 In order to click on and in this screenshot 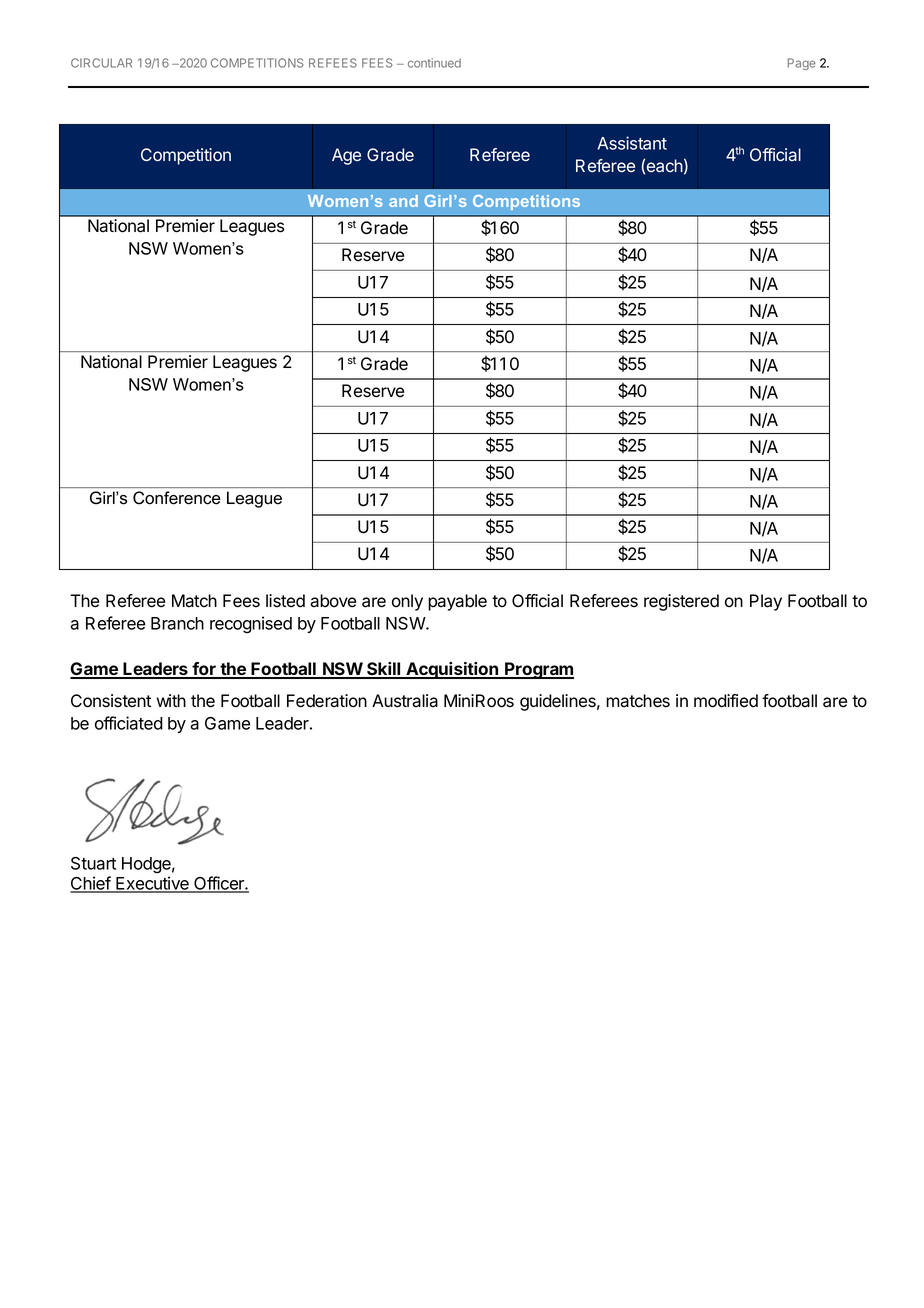, I will do `click(403, 201)`.
